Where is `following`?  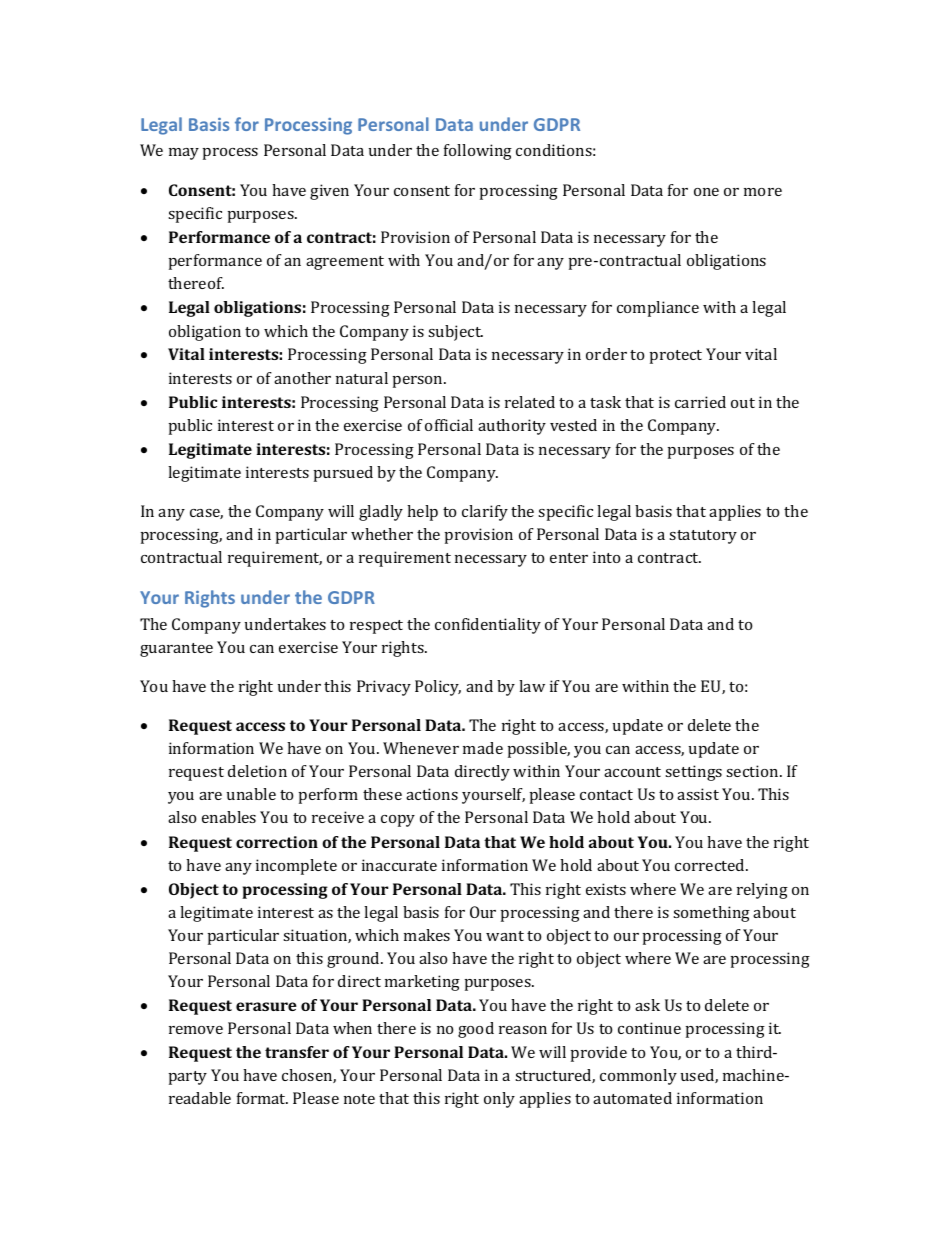 following is located at coordinates (478, 152).
